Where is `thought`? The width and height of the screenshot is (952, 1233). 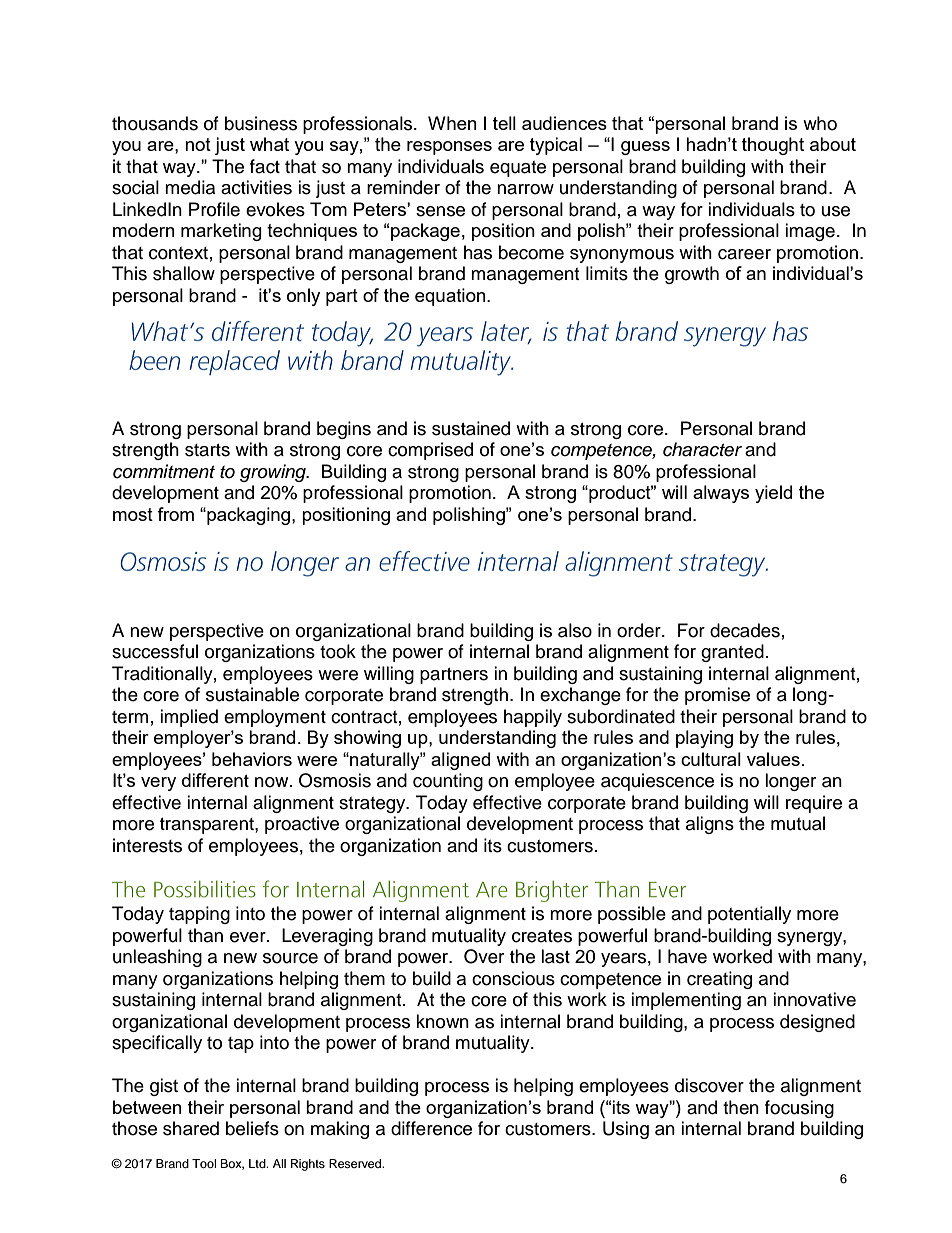
thought is located at coordinates (773, 146).
